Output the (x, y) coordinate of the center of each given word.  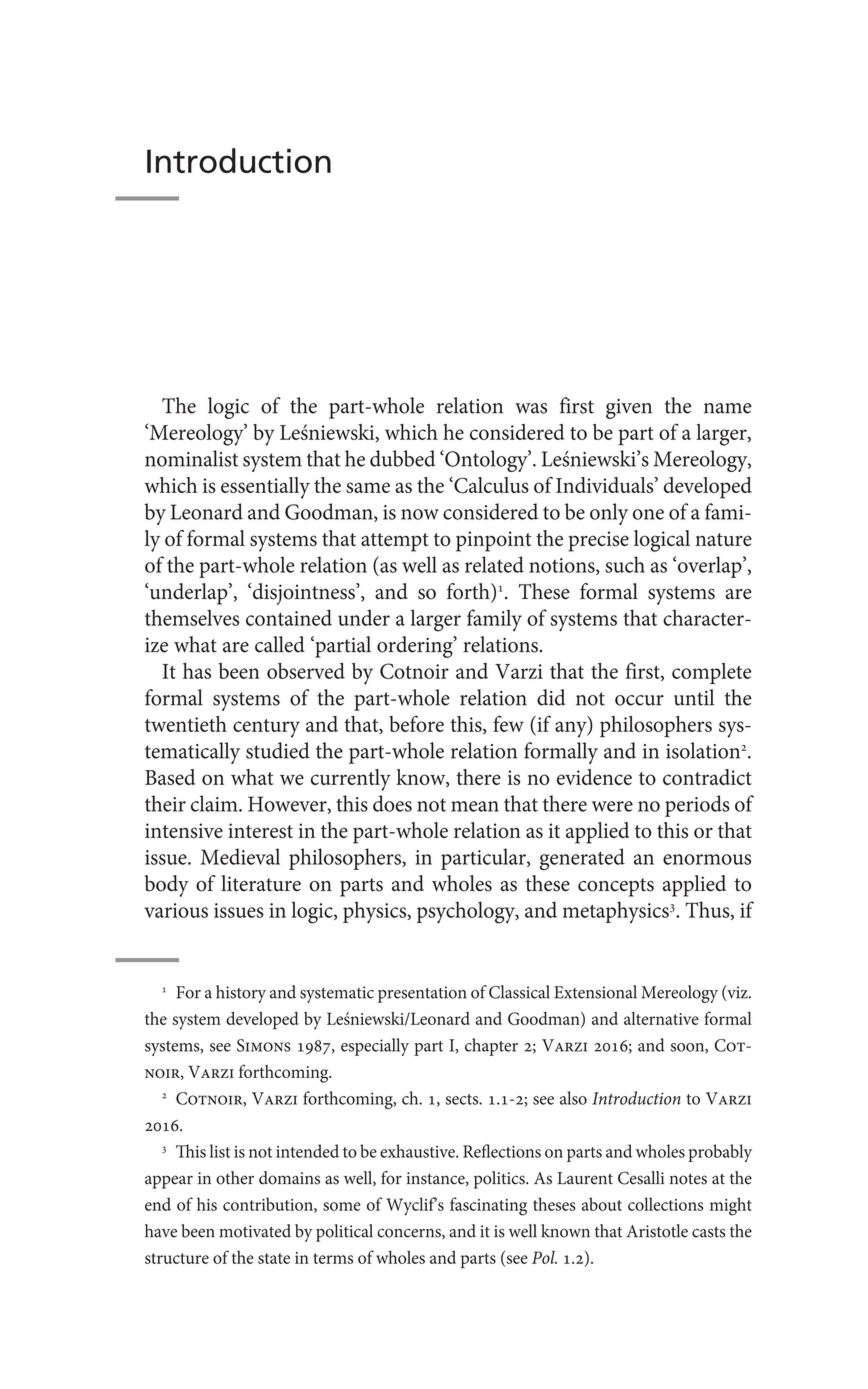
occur (639, 700)
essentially (265, 488)
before (416, 723)
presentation (422, 994)
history (241, 994)
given (629, 409)
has (197, 670)
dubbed (402, 458)
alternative (661, 1018)
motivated (255, 1231)
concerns (410, 1233)
